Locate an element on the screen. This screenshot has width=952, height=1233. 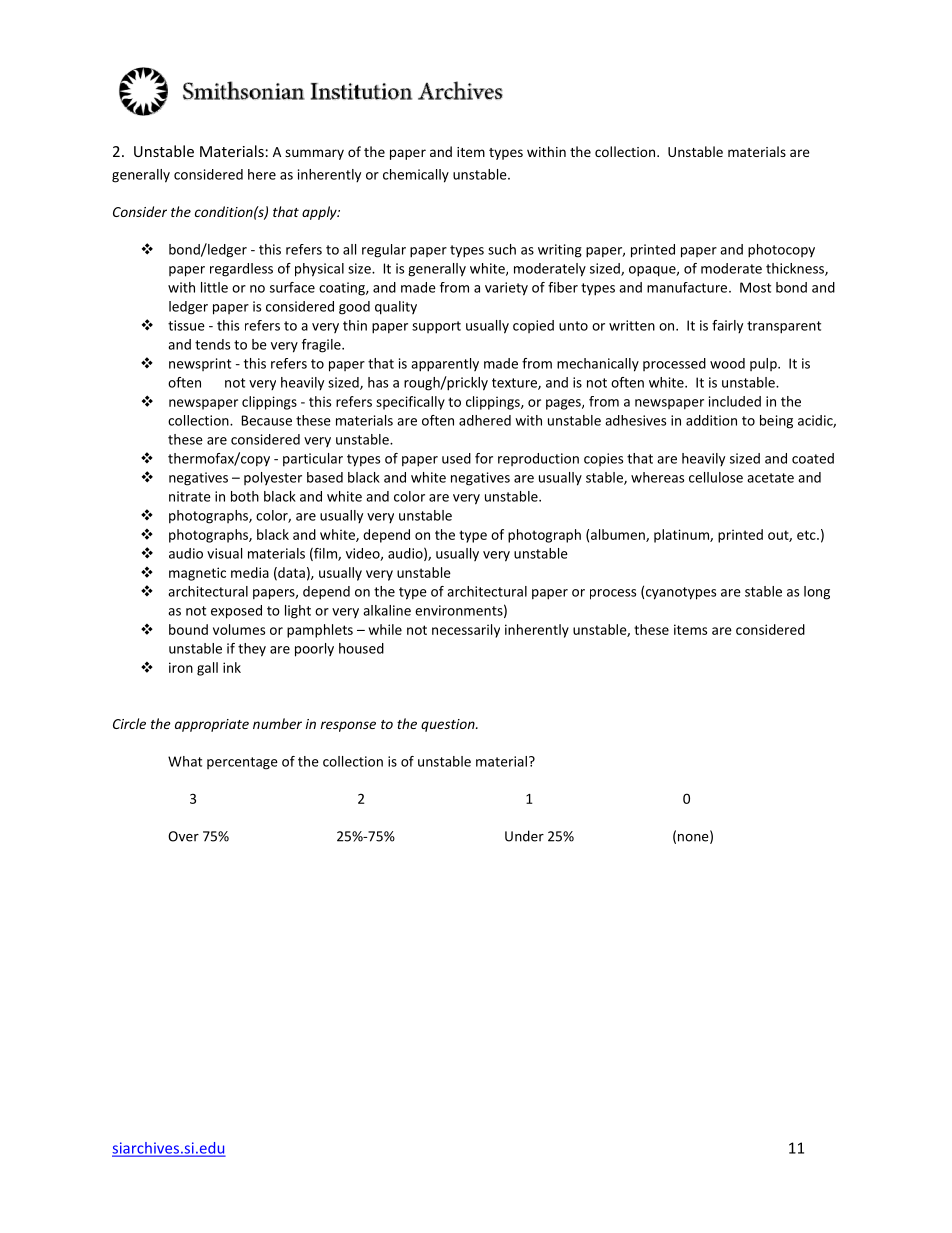
included is located at coordinates (735, 401).
